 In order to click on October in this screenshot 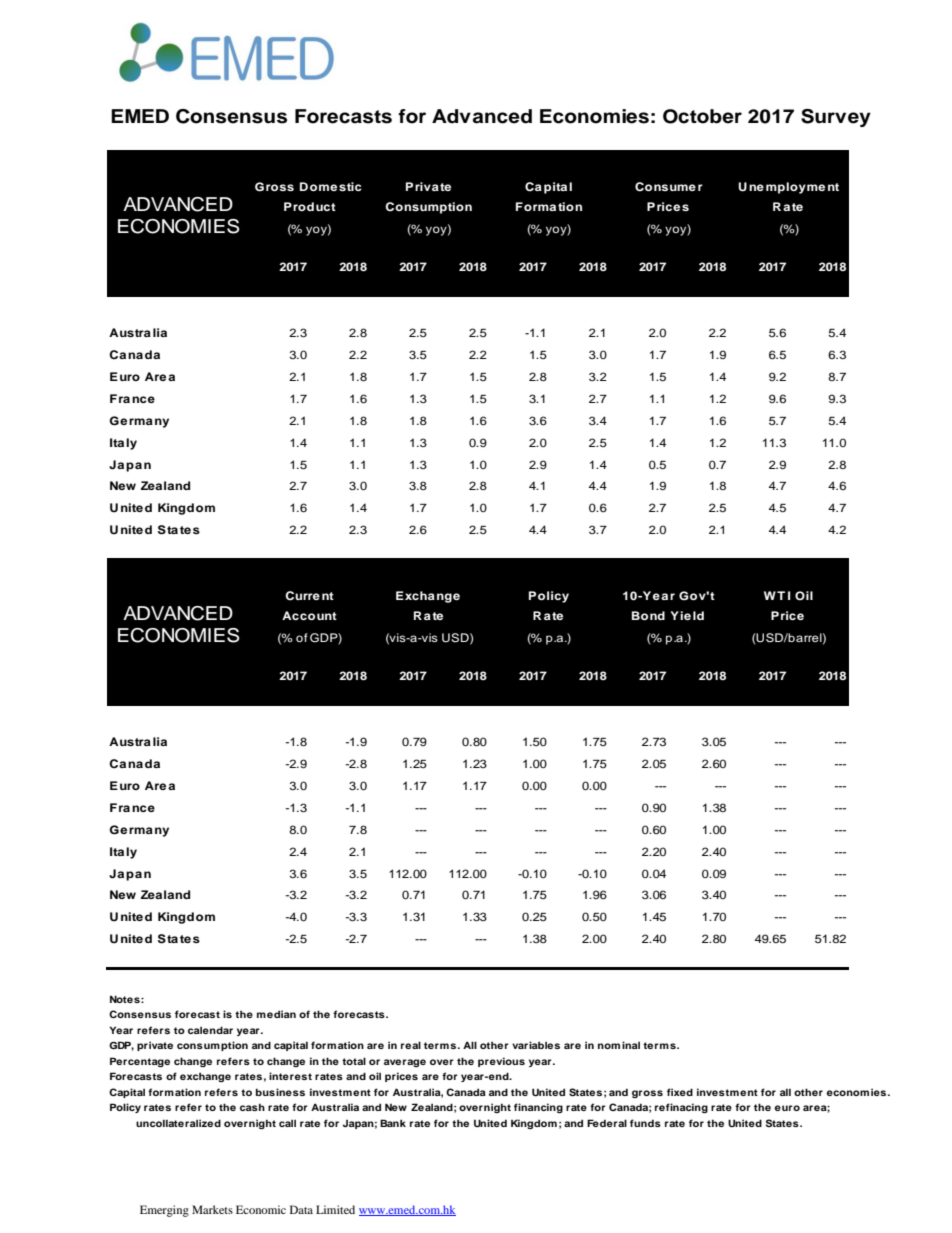, I will do `click(702, 116)`.
